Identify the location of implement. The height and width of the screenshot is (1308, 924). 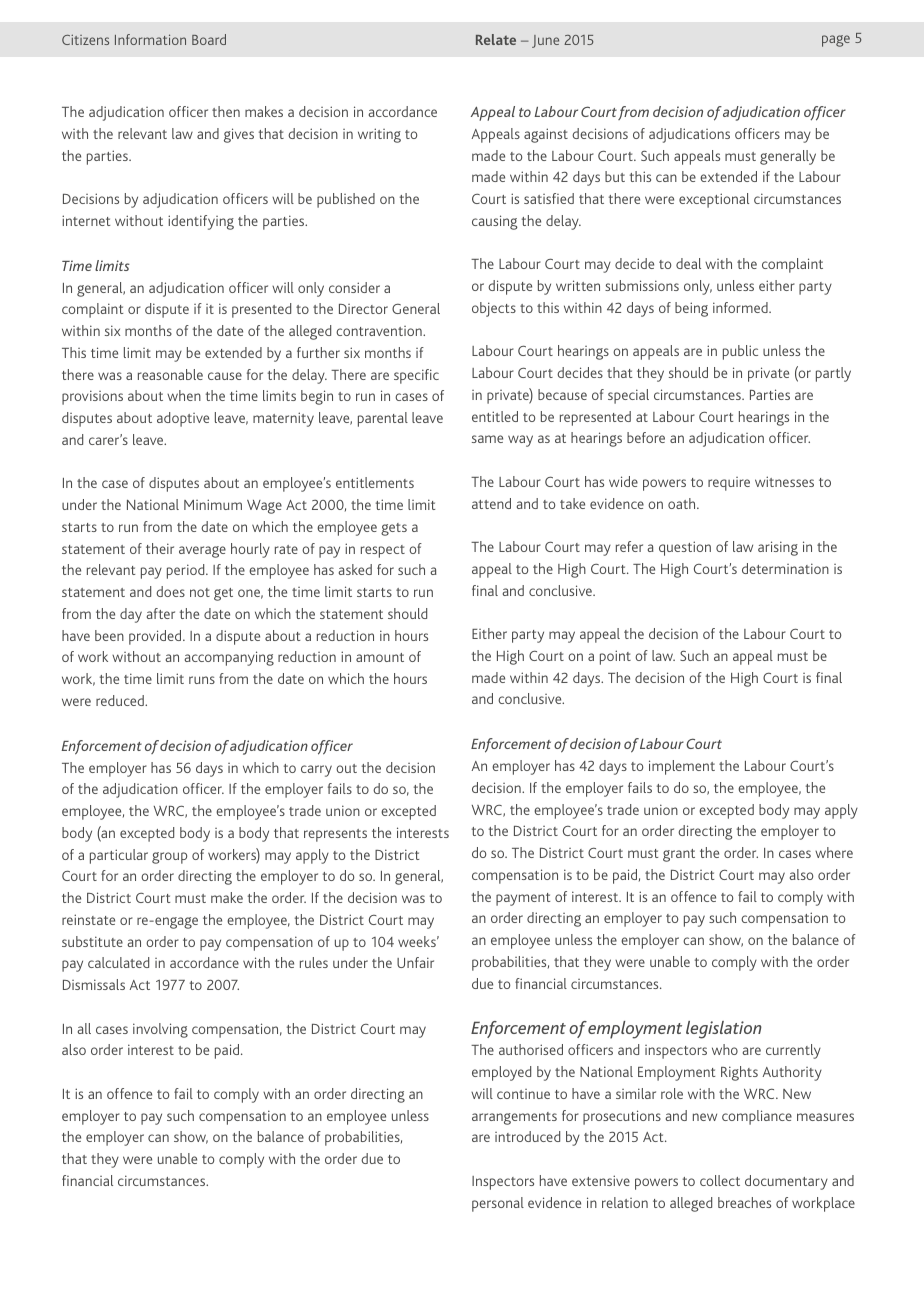
(682, 767).
